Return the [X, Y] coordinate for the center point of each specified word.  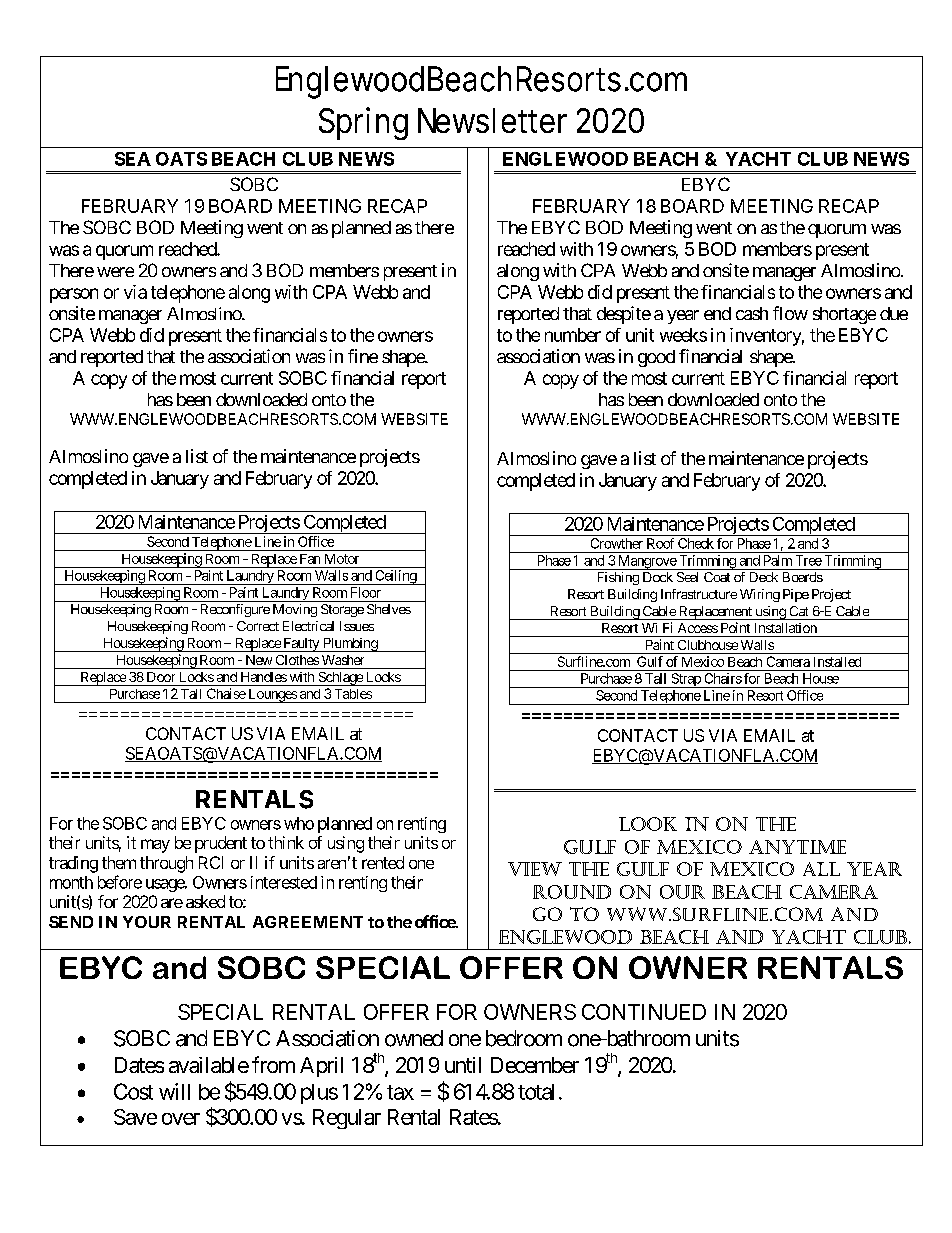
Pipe [796, 595]
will [174, 1091]
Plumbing [349, 645]
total [536, 1092]
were [115, 272]
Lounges [272, 696]
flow [790, 313]
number [573, 335]
